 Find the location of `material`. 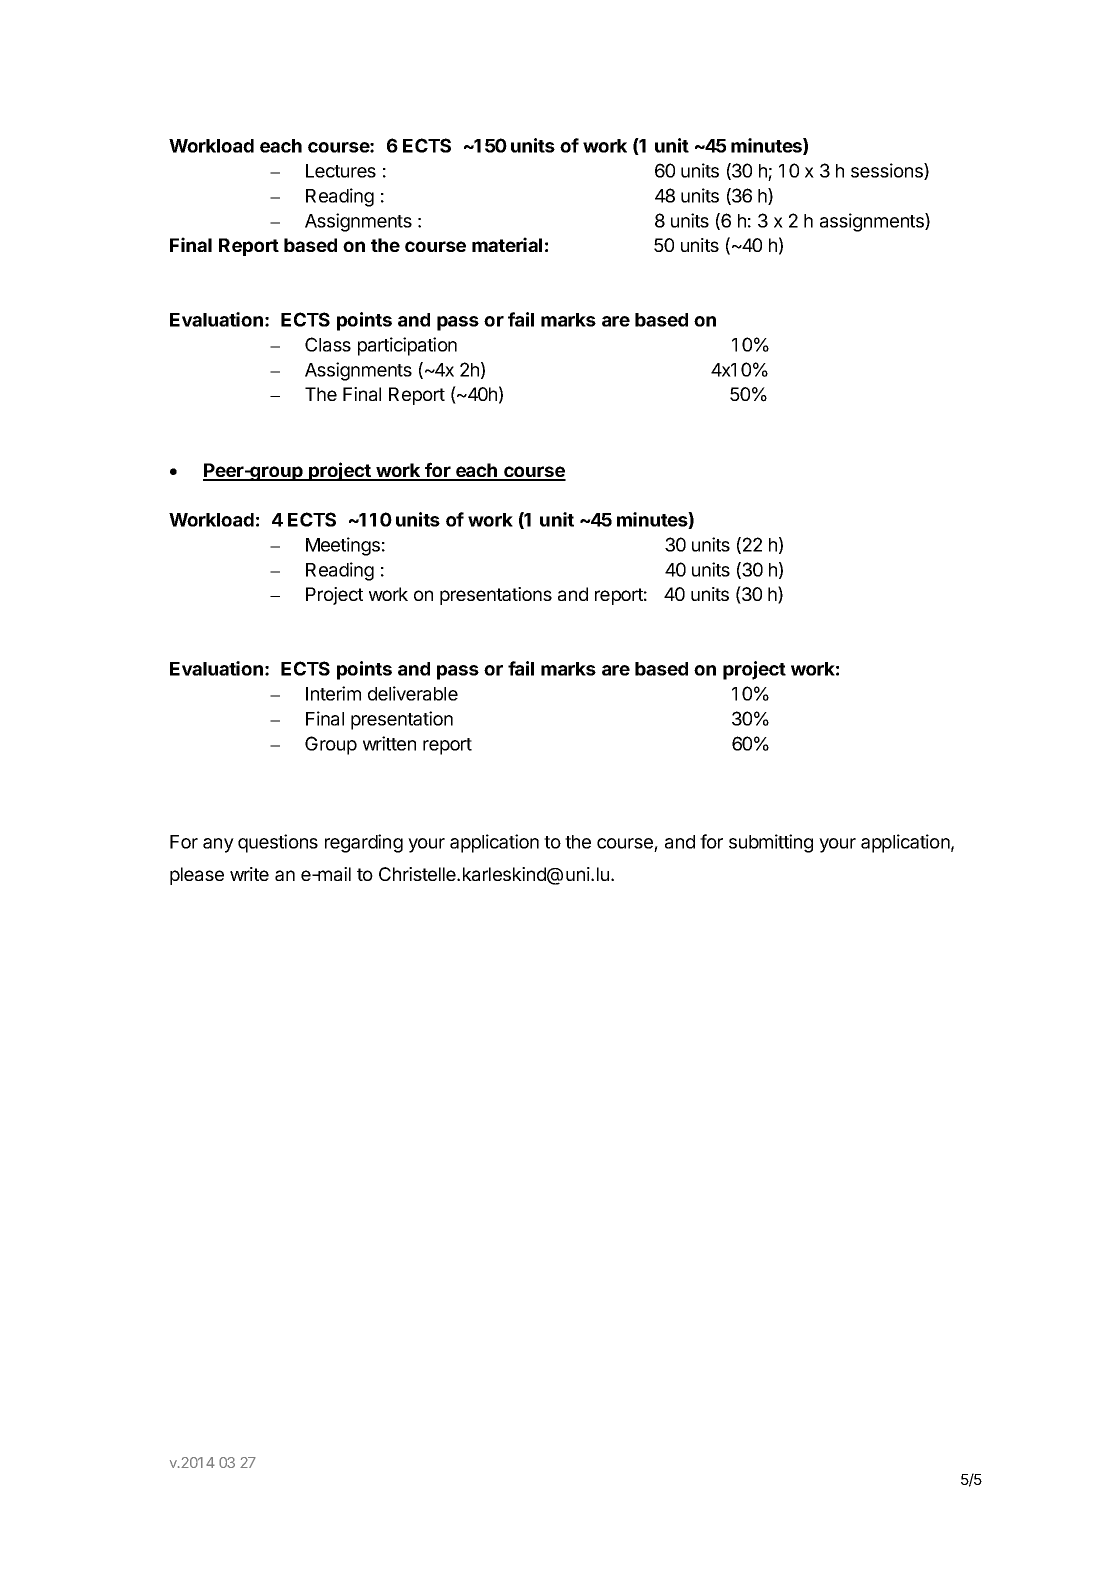

material is located at coordinates (507, 244).
